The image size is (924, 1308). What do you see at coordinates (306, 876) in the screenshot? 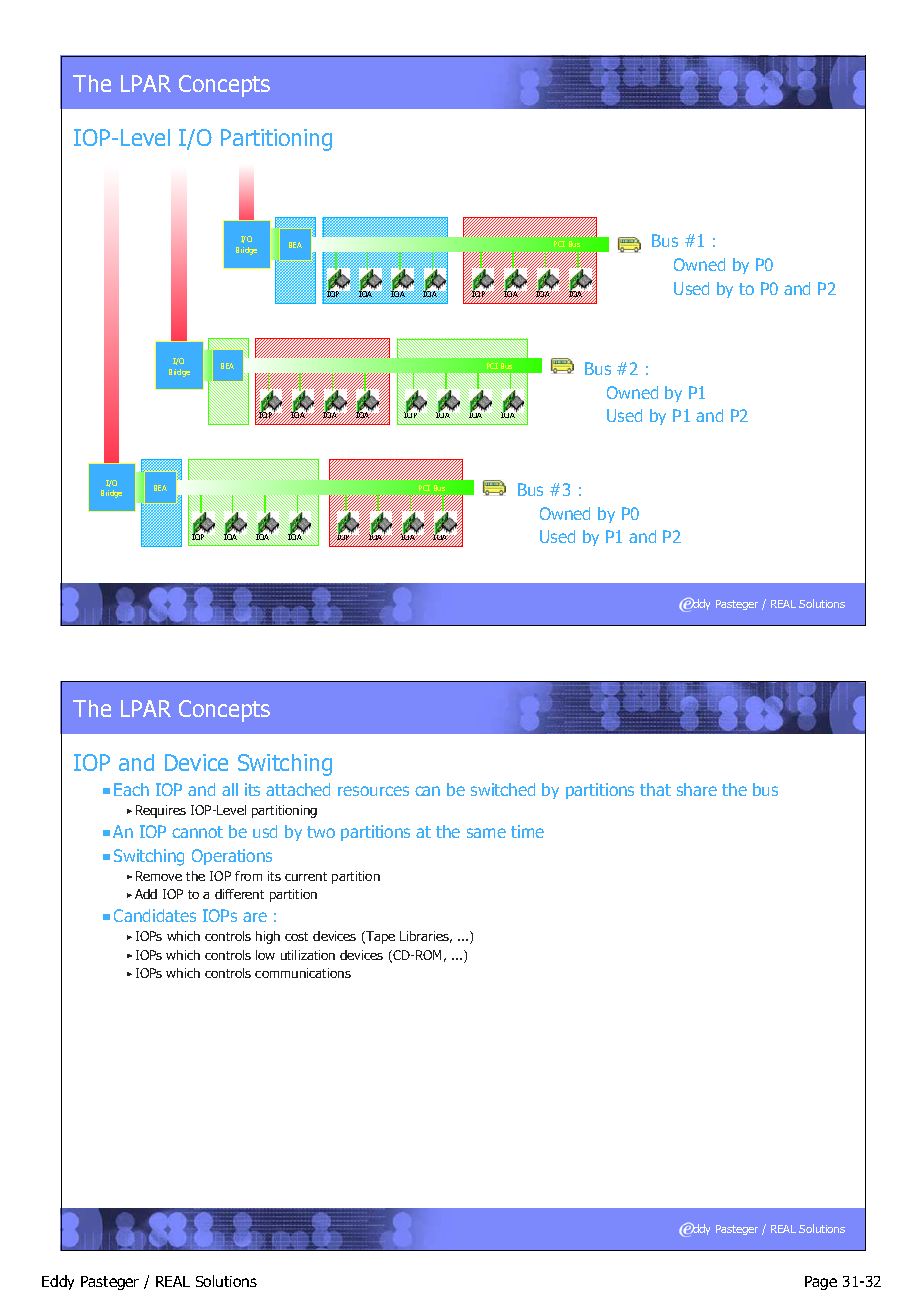
I see `current` at bounding box center [306, 876].
